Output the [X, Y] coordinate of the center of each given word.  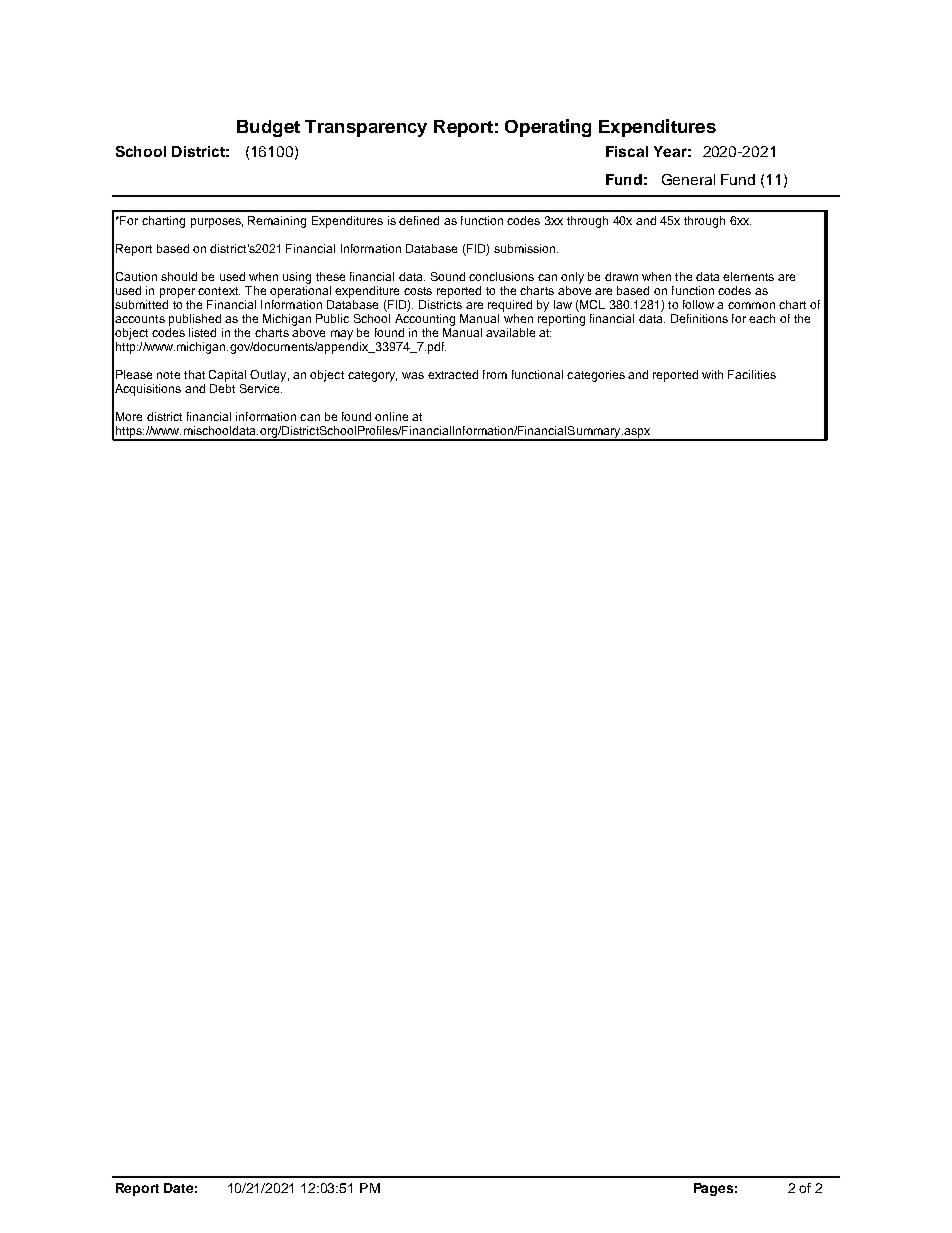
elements [748, 276]
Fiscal [627, 151]
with [712, 374]
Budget [268, 128]
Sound [448, 276]
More [129, 416]
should [179, 276]
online [391, 416]
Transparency [366, 128]
